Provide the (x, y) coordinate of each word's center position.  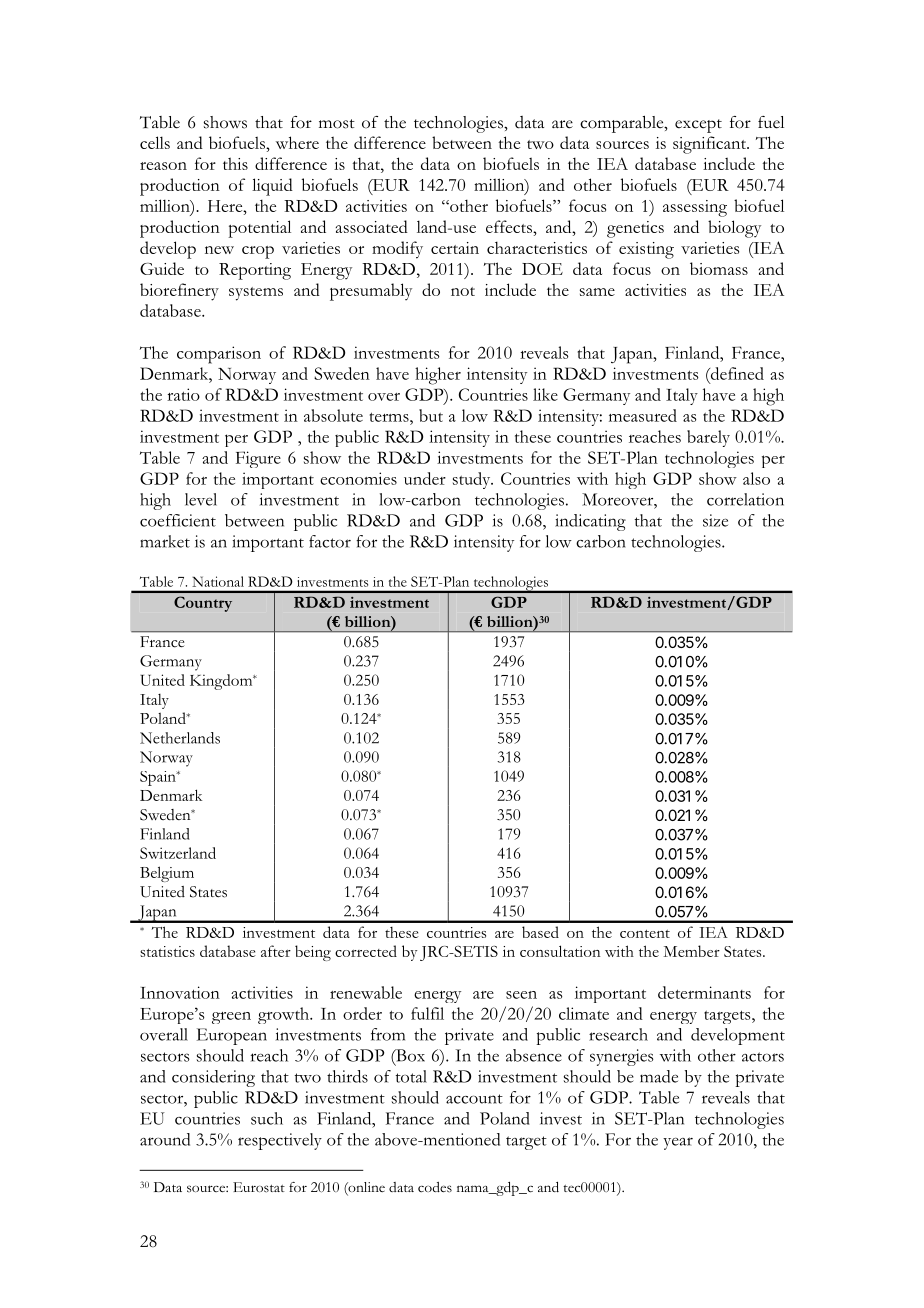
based (540, 932)
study (473, 480)
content (645, 934)
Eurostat (259, 1187)
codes (435, 1187)
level (201, 499)
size (715, 520)
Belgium (167, 874)
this (235, 163)
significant (710, 145)
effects (510, 226)
